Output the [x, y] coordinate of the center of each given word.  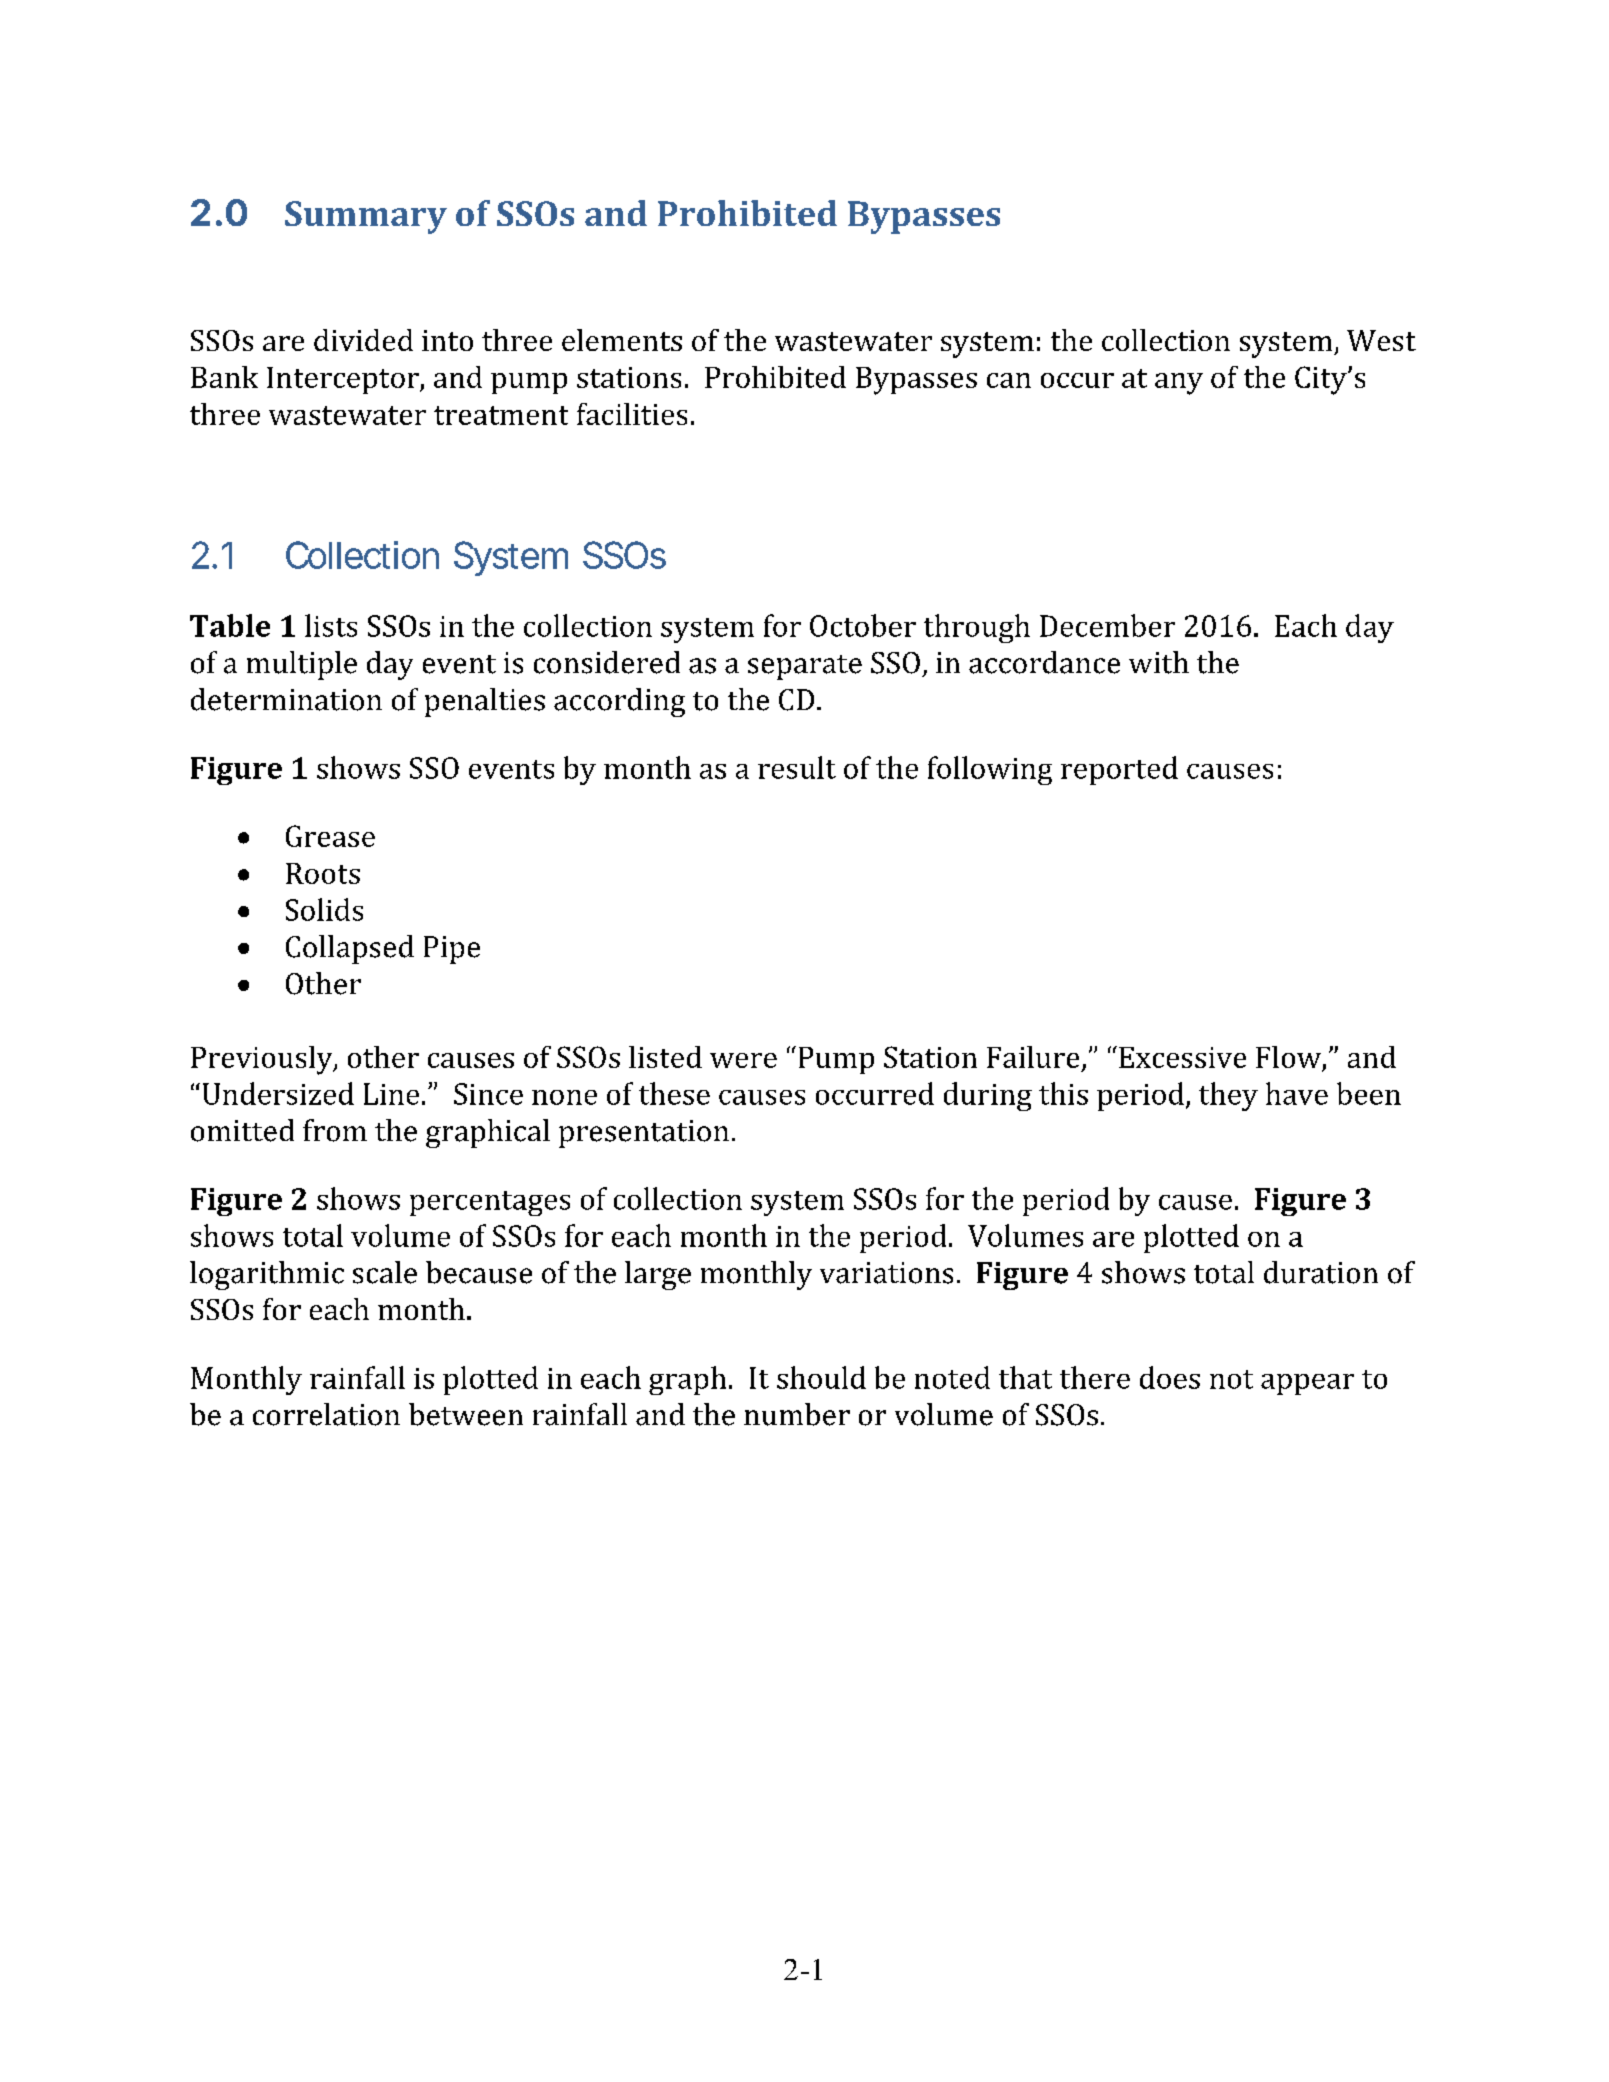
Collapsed [350, 949]
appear [1307, 1384]
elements [622, 340]
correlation [326, 1414]
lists [331, 625]
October [863, 625]
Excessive [1182, 1057]
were [743, 1060]
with [1159, 662]
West [1381, 340]
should [821, 1377]
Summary [366, 217]
